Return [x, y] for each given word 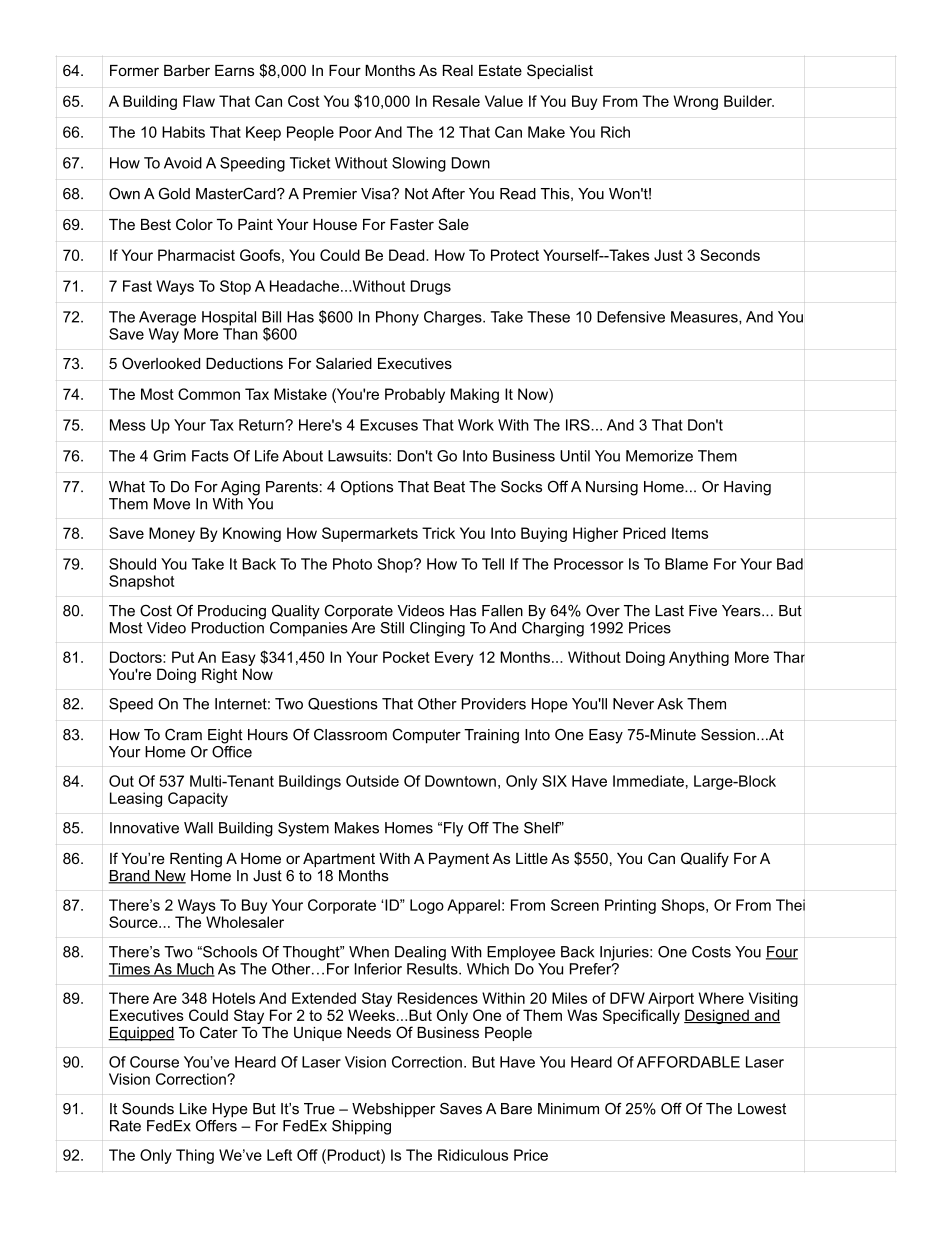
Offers [216, 1124]
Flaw [199, 101]
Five [703, 611]
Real [458, 70]
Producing [232, 612]
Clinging [437, 629]
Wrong [695, 102]
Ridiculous [473, 1155]
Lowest [762, 1109]
